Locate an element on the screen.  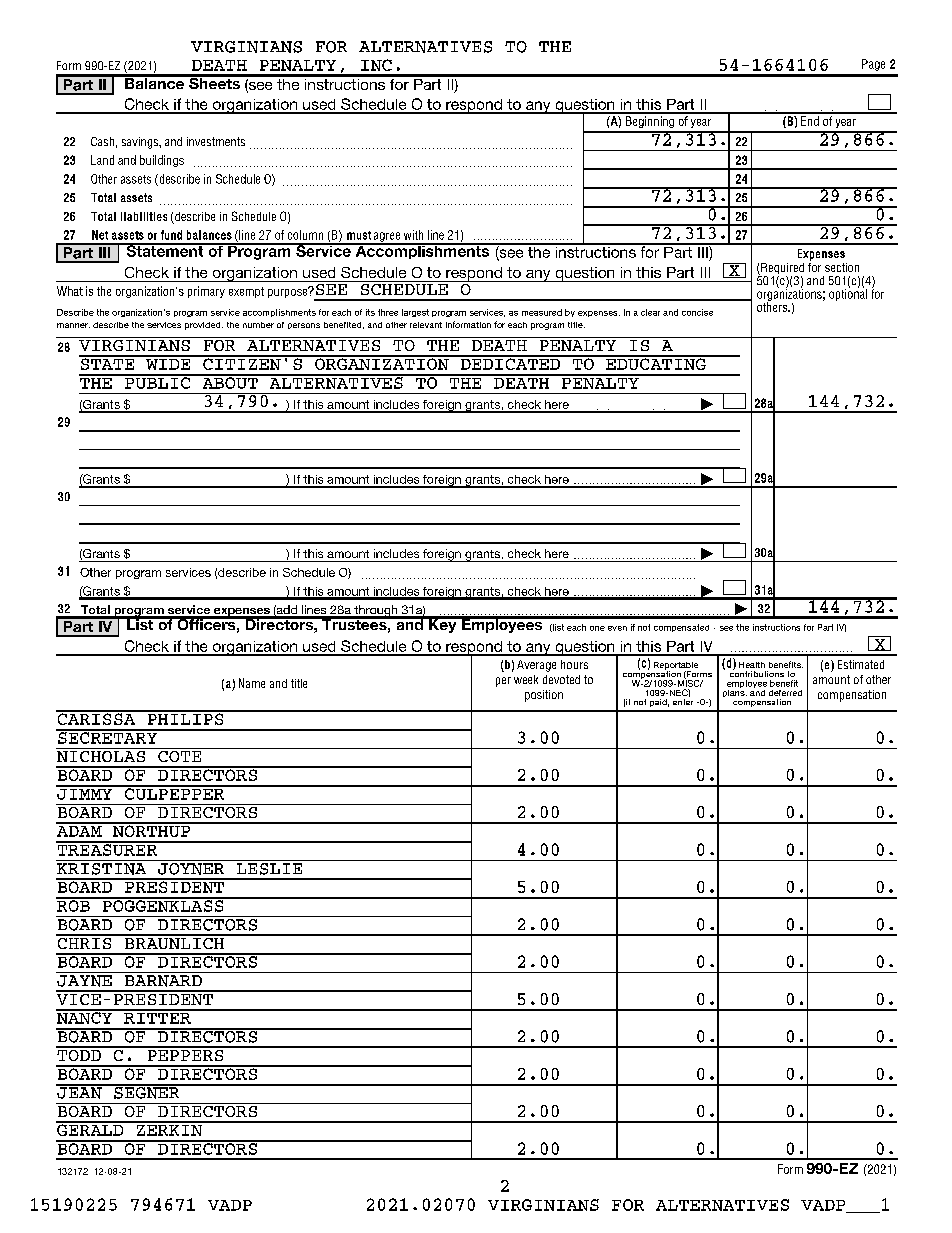
Key is located at coordinates (443, 625).
